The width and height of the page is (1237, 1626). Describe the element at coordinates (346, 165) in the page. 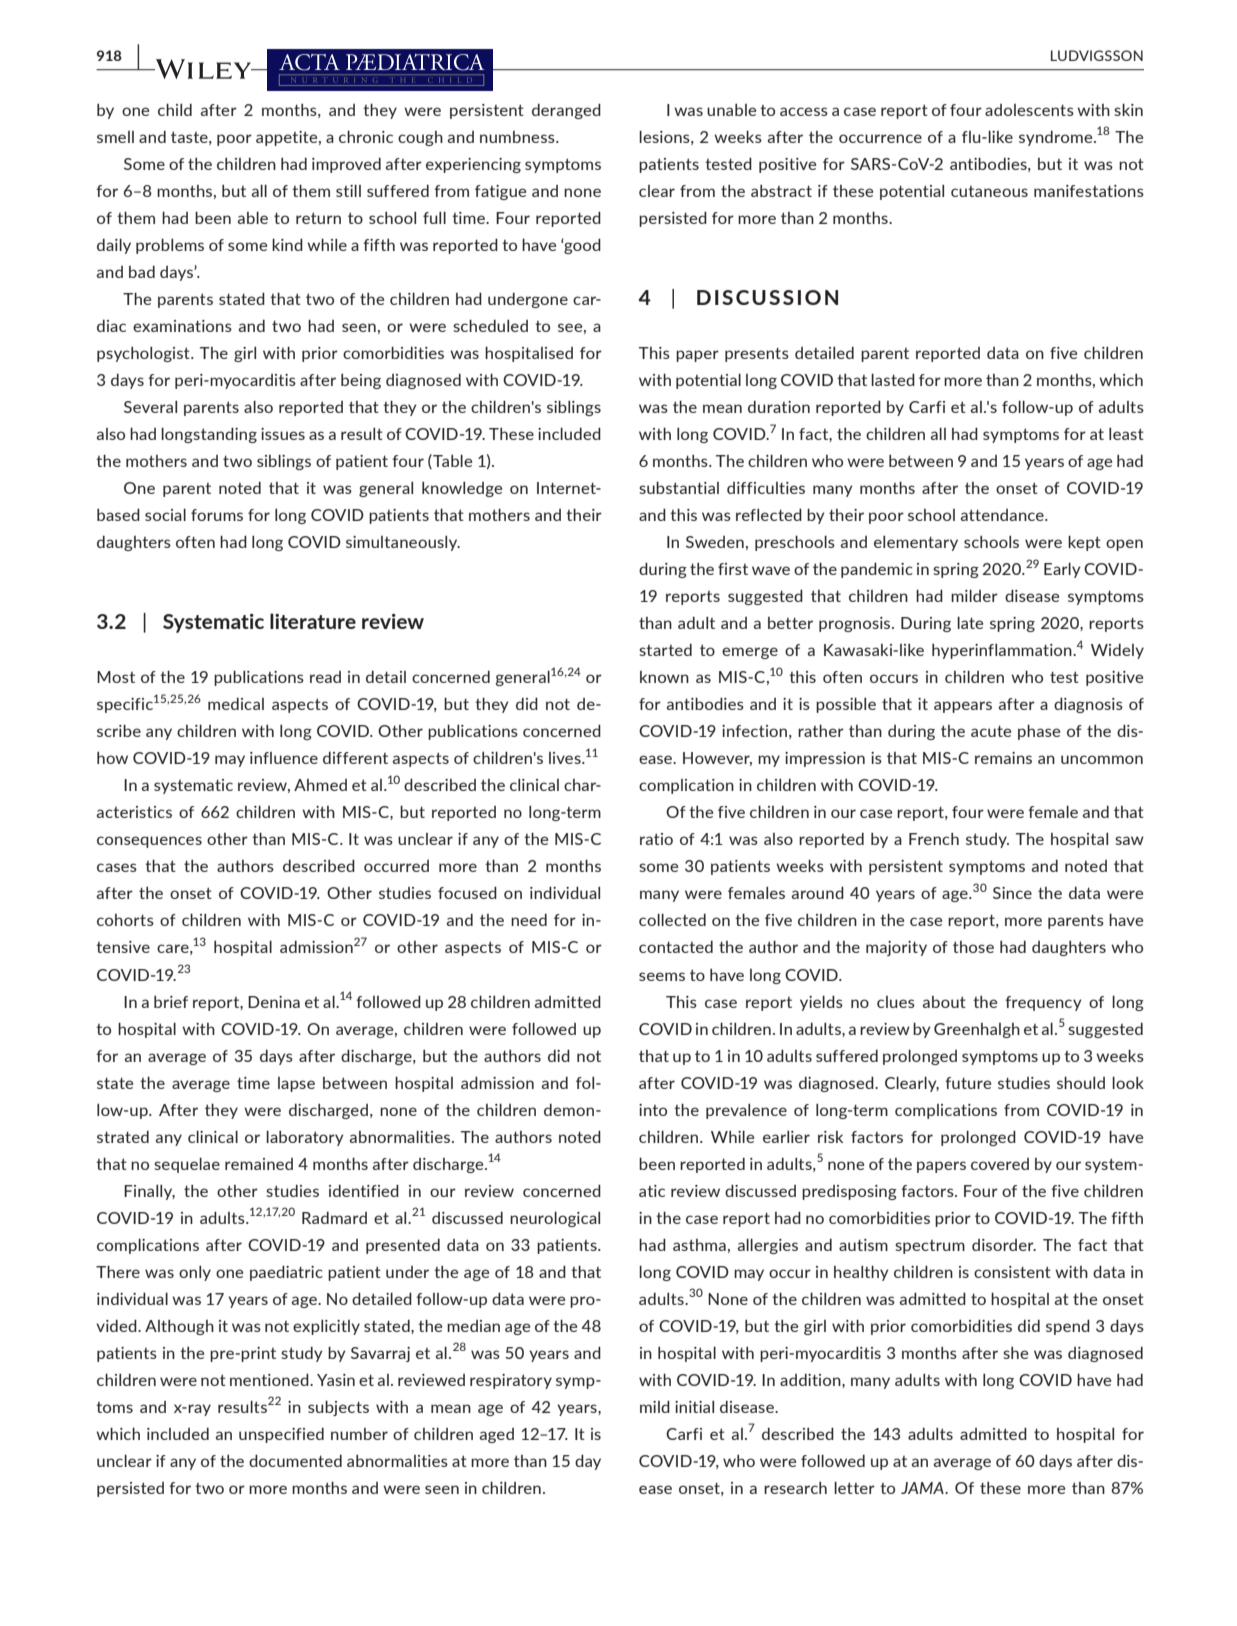

I see `improved` at that location.
